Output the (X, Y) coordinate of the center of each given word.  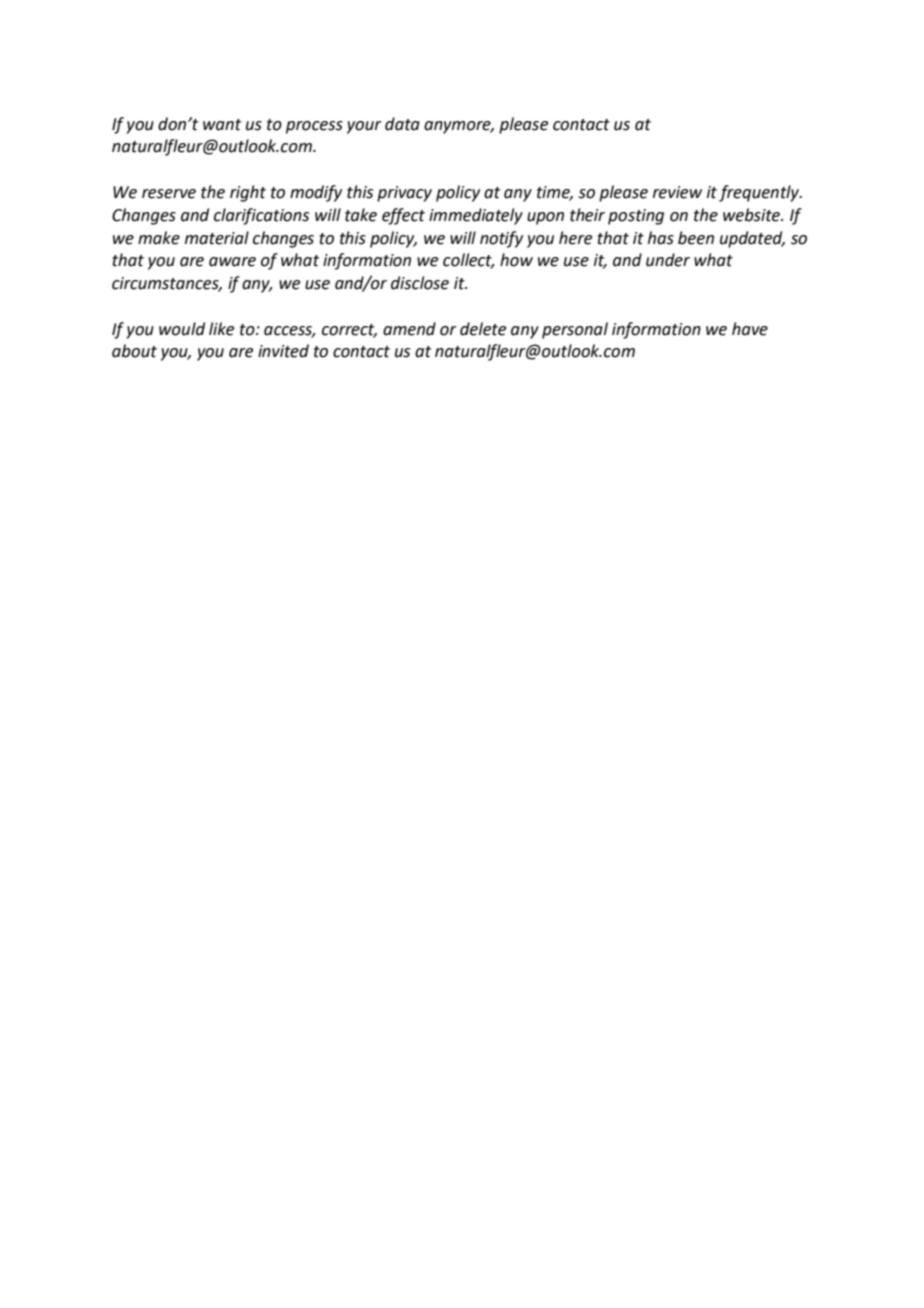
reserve (169, 194)
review (677, 192)
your (364, 127)
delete (483, 329)
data (402, 124)
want (222, 125)
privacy (404, 194)
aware (232, 262)
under (668, 260)
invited (283, 351)
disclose (420, 283)
